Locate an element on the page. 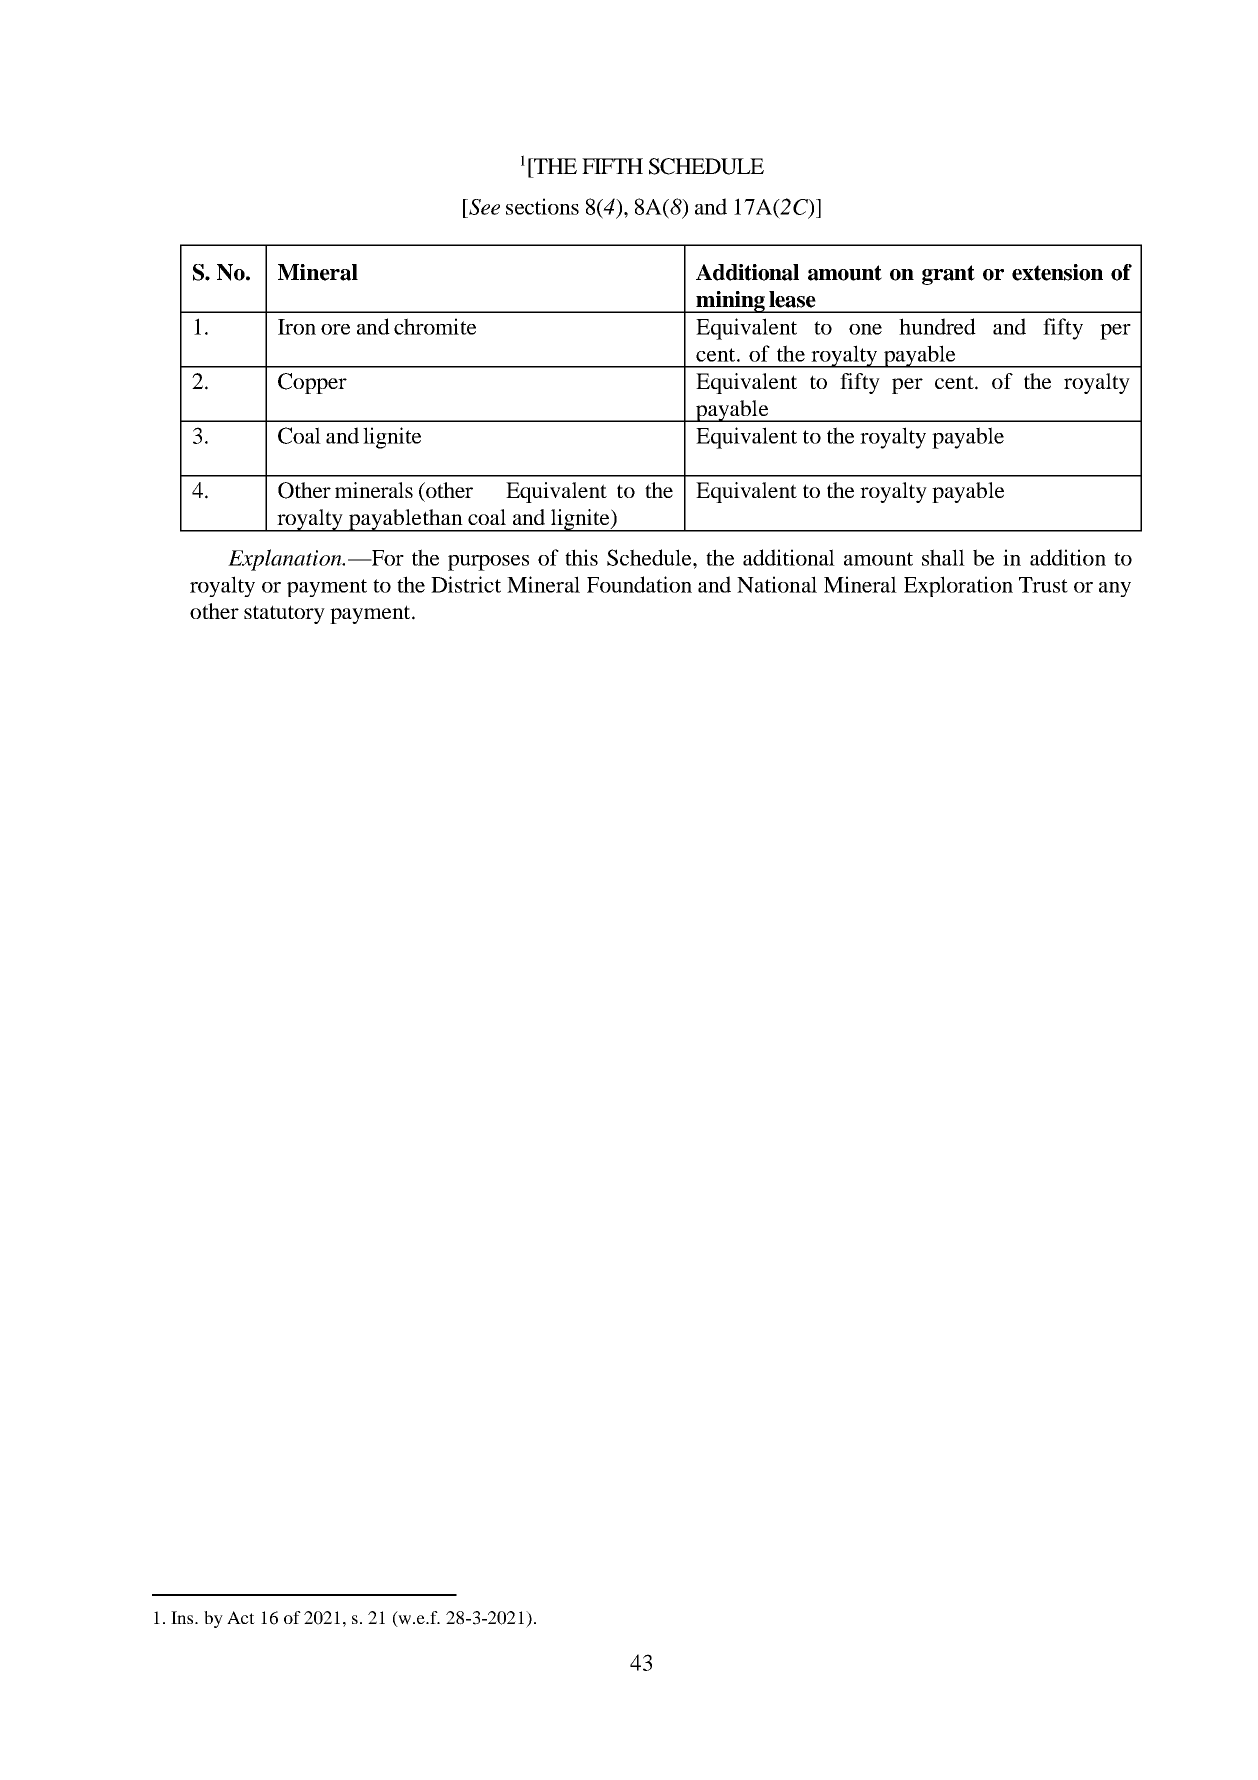 The image size is (1258, 1780). Exploration is located at coordinates (958, 586).
